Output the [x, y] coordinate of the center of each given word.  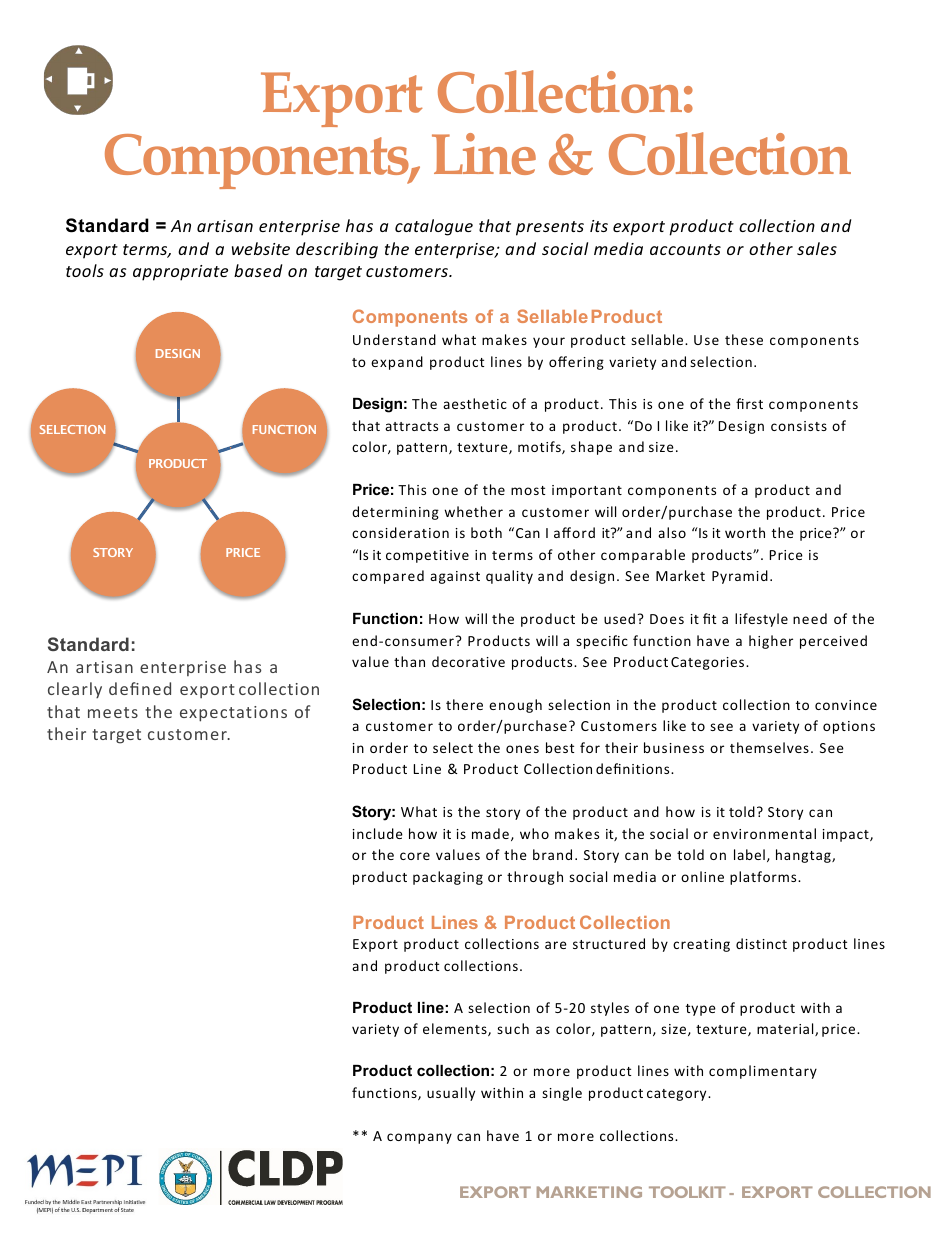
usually [451, 1094]
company [419, 1138]
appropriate [180, 273]
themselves [769, 747]
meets [113, 712]
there [464, 704]
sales [817, 248]
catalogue [434, 227]
